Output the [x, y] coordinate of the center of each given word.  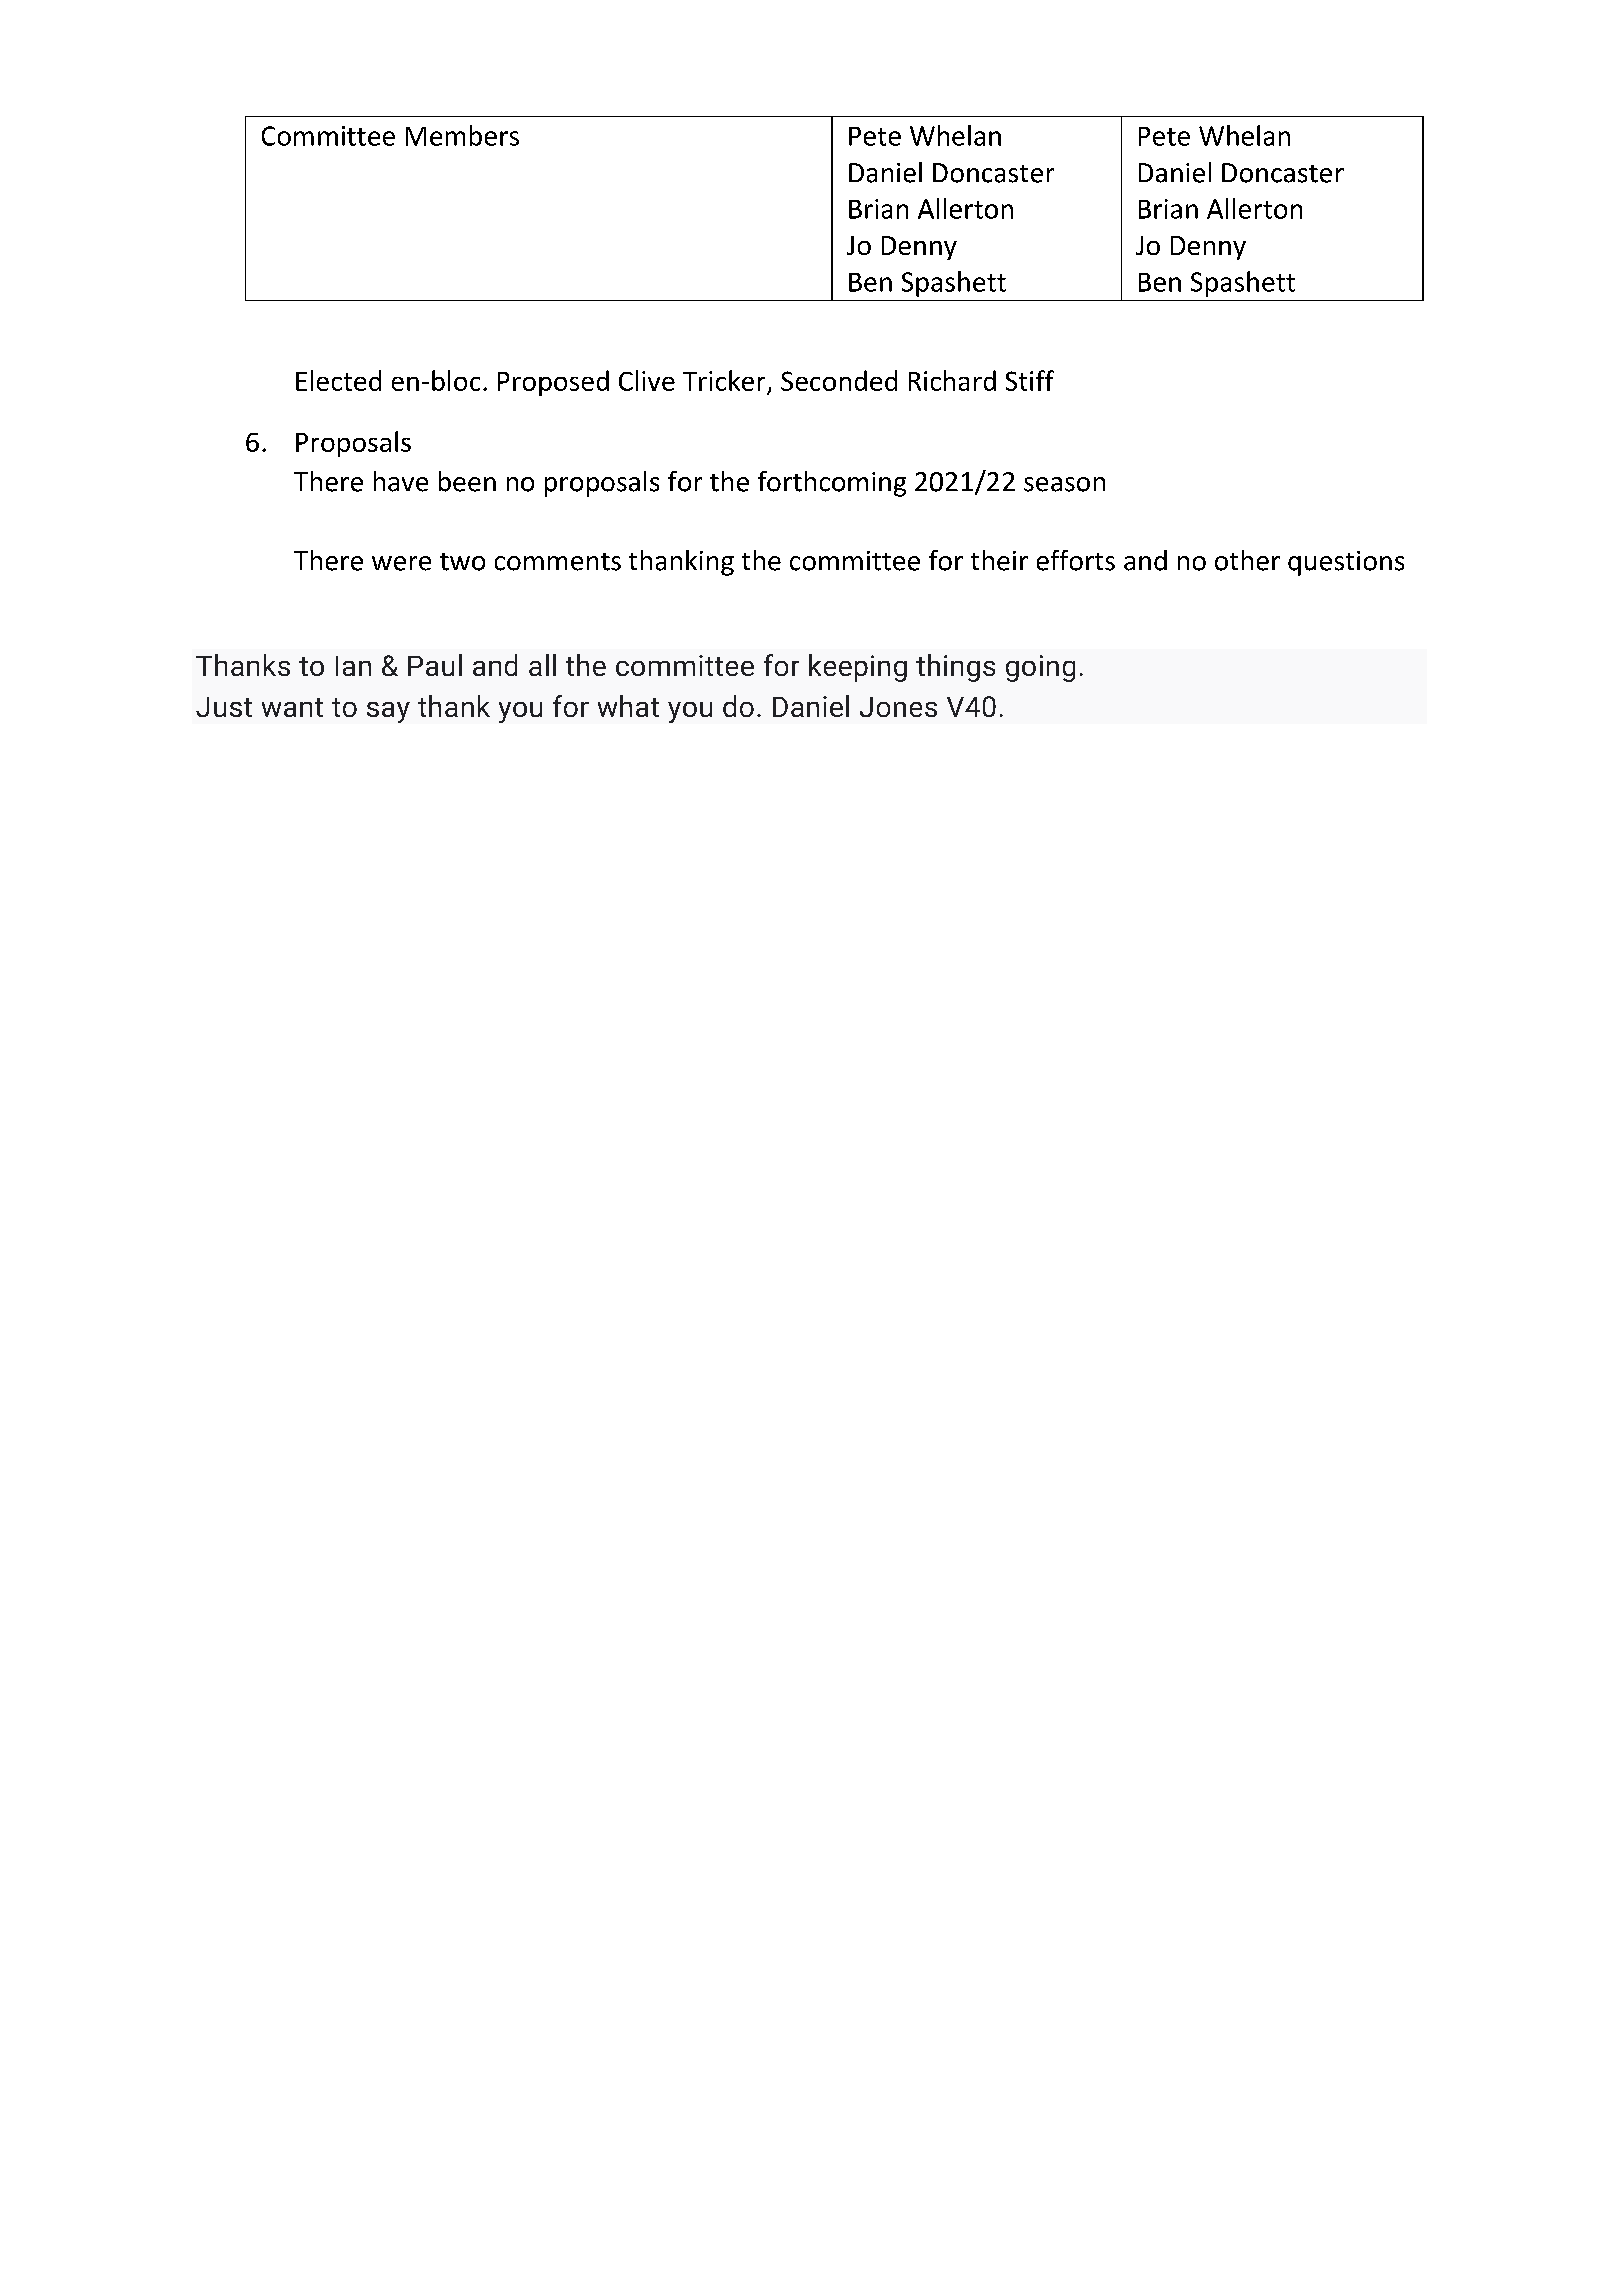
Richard [952, 380]
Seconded [839, 380]
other [1247, 560]
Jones [898, 707]
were [401, 563]
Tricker [724, 380]
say [388, 712]
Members [462, 135]
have [401, 481]
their [999, 560]
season [1064, 484]
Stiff [1030, 380]
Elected [338, 380]
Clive [647, 380]
